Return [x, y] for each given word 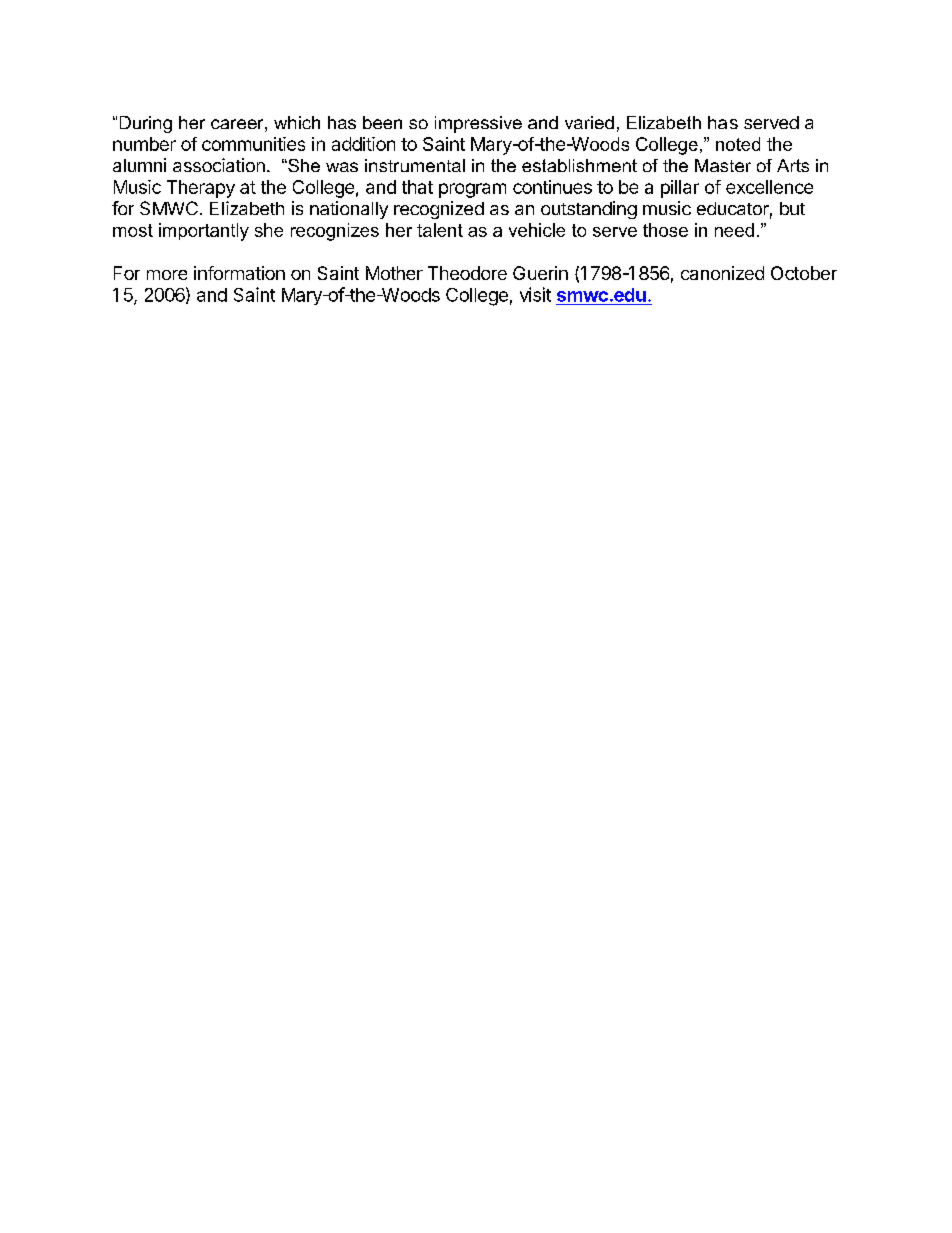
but [792, 208]
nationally [349, 210]
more [167, 275]
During [146, 124]
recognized [439, 210]
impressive [478, 124]
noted [738, 144]
